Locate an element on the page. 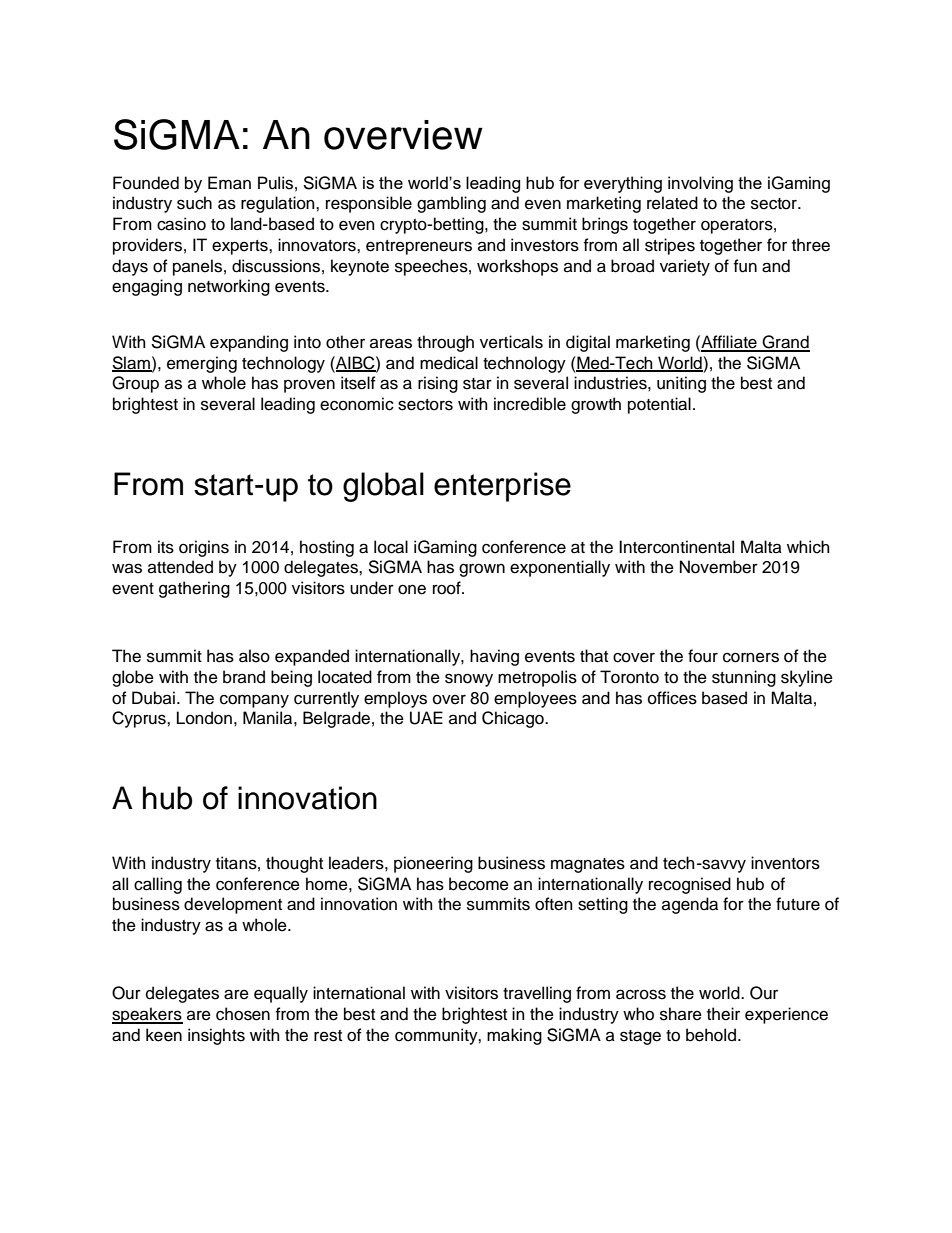  involving is located at coordinates (700, 184).
